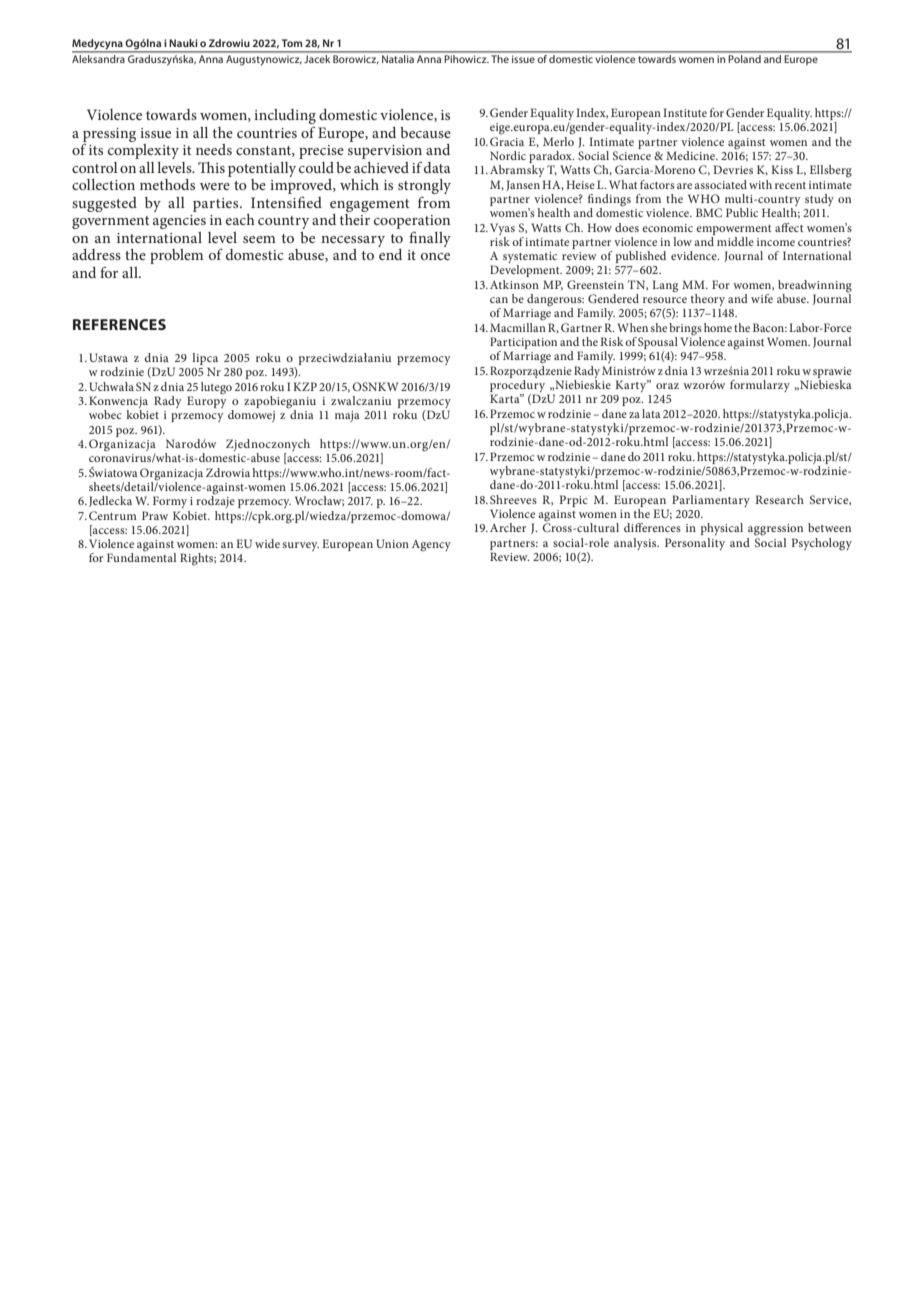 The height and width of the page is (1308, 924). I want to click on can, so click(499, 300).
